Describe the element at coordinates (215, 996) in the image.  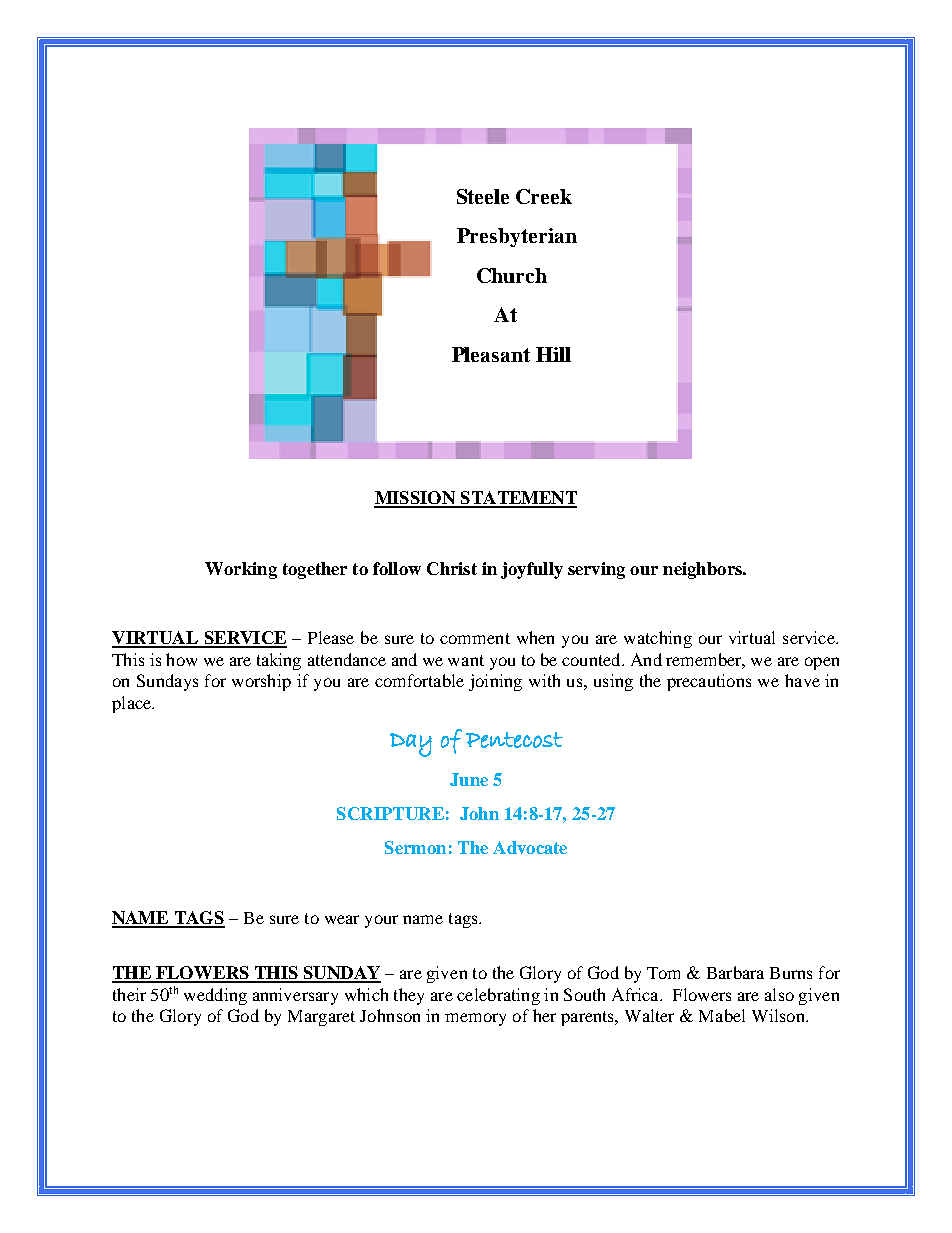
I see `wedding` at that location.
